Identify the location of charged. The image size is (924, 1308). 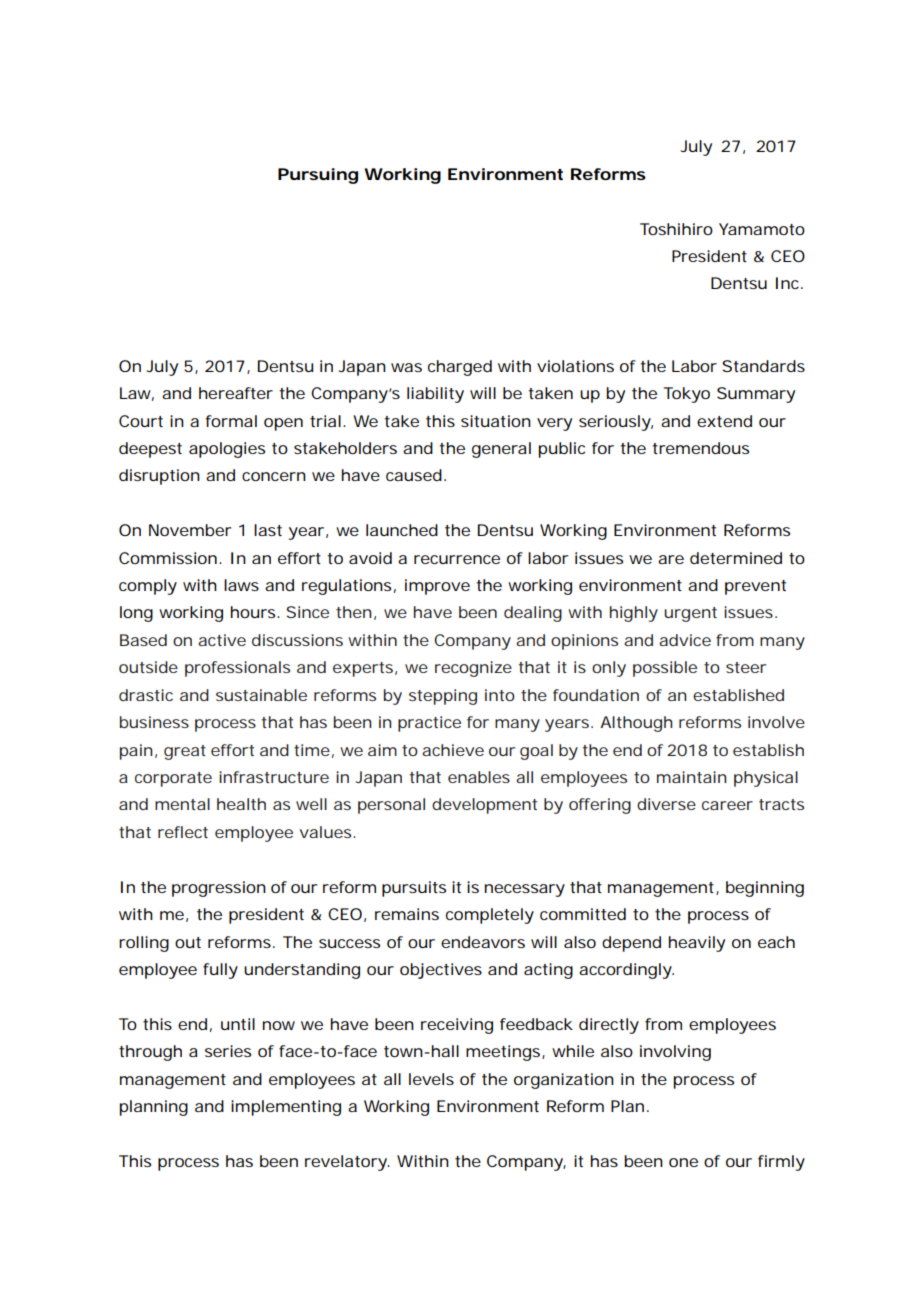
(460, 368).
